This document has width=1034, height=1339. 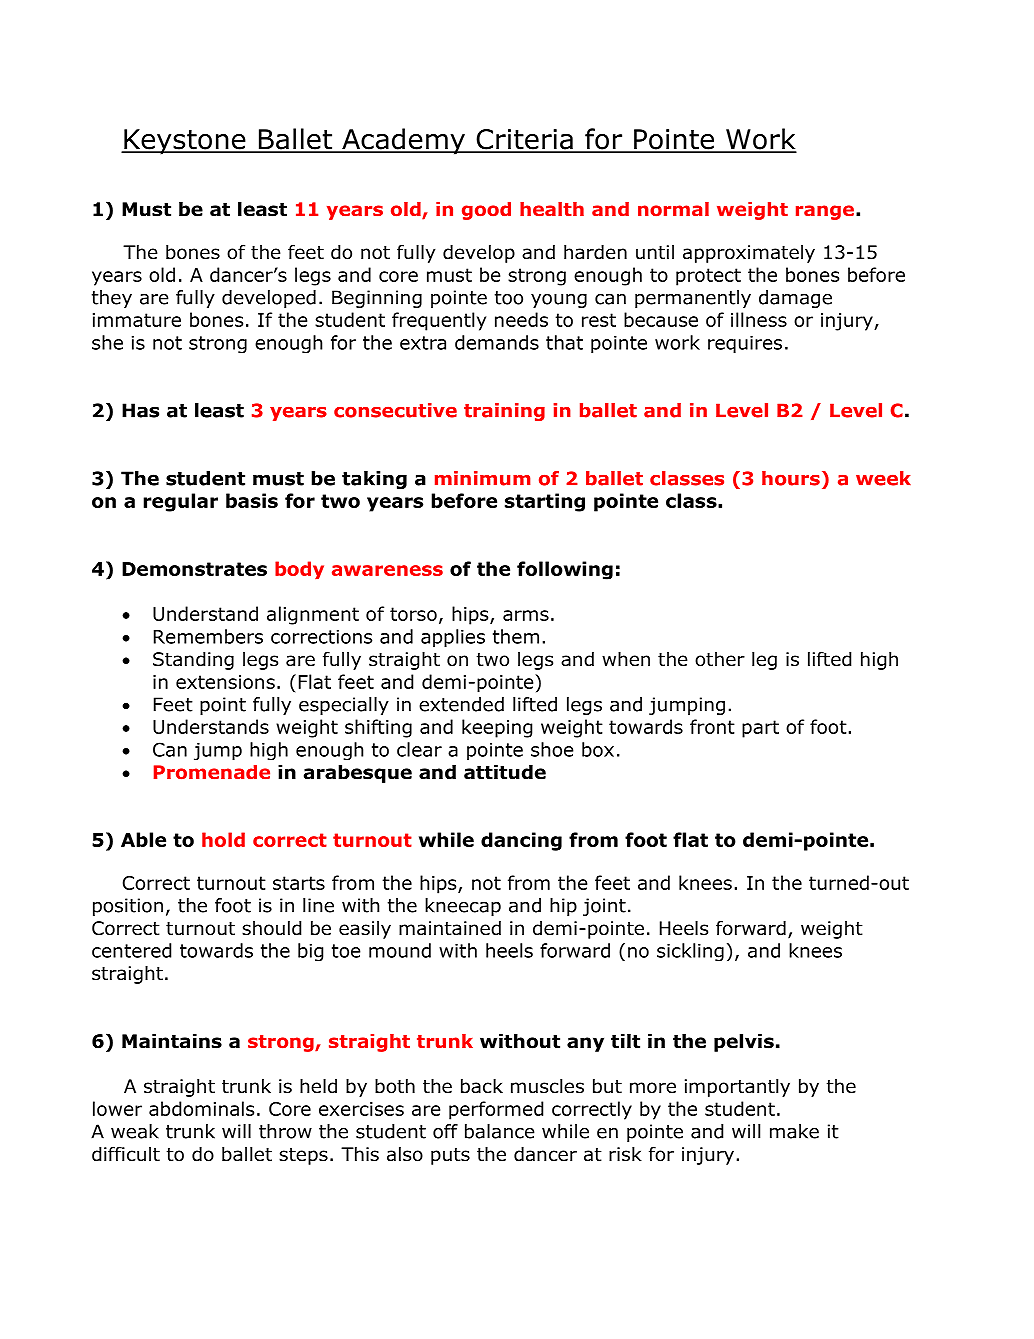 What do you see at coordinates (825, 212) in the document?
I see `range` at bounding box center [825, 212].
